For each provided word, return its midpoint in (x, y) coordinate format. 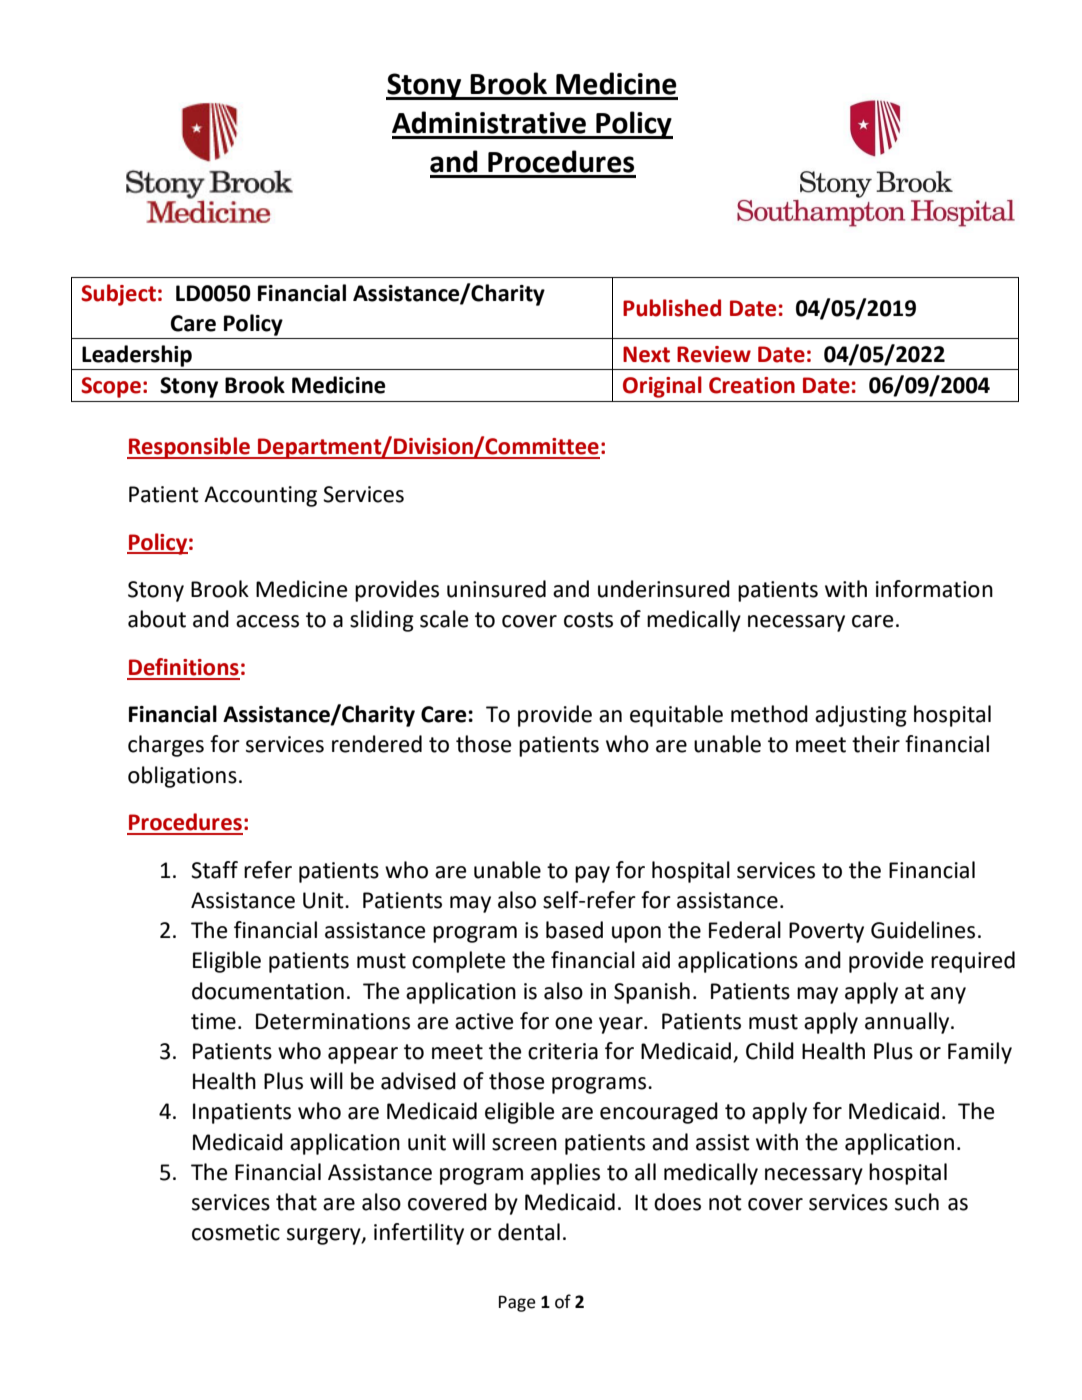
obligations (182, 777)
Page (517, 1303)
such (917, 1202)
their (876, 744)
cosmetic (236, 1232)
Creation (752, 385)
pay (592, 874)
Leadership (137, 356)
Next (646, 354)
